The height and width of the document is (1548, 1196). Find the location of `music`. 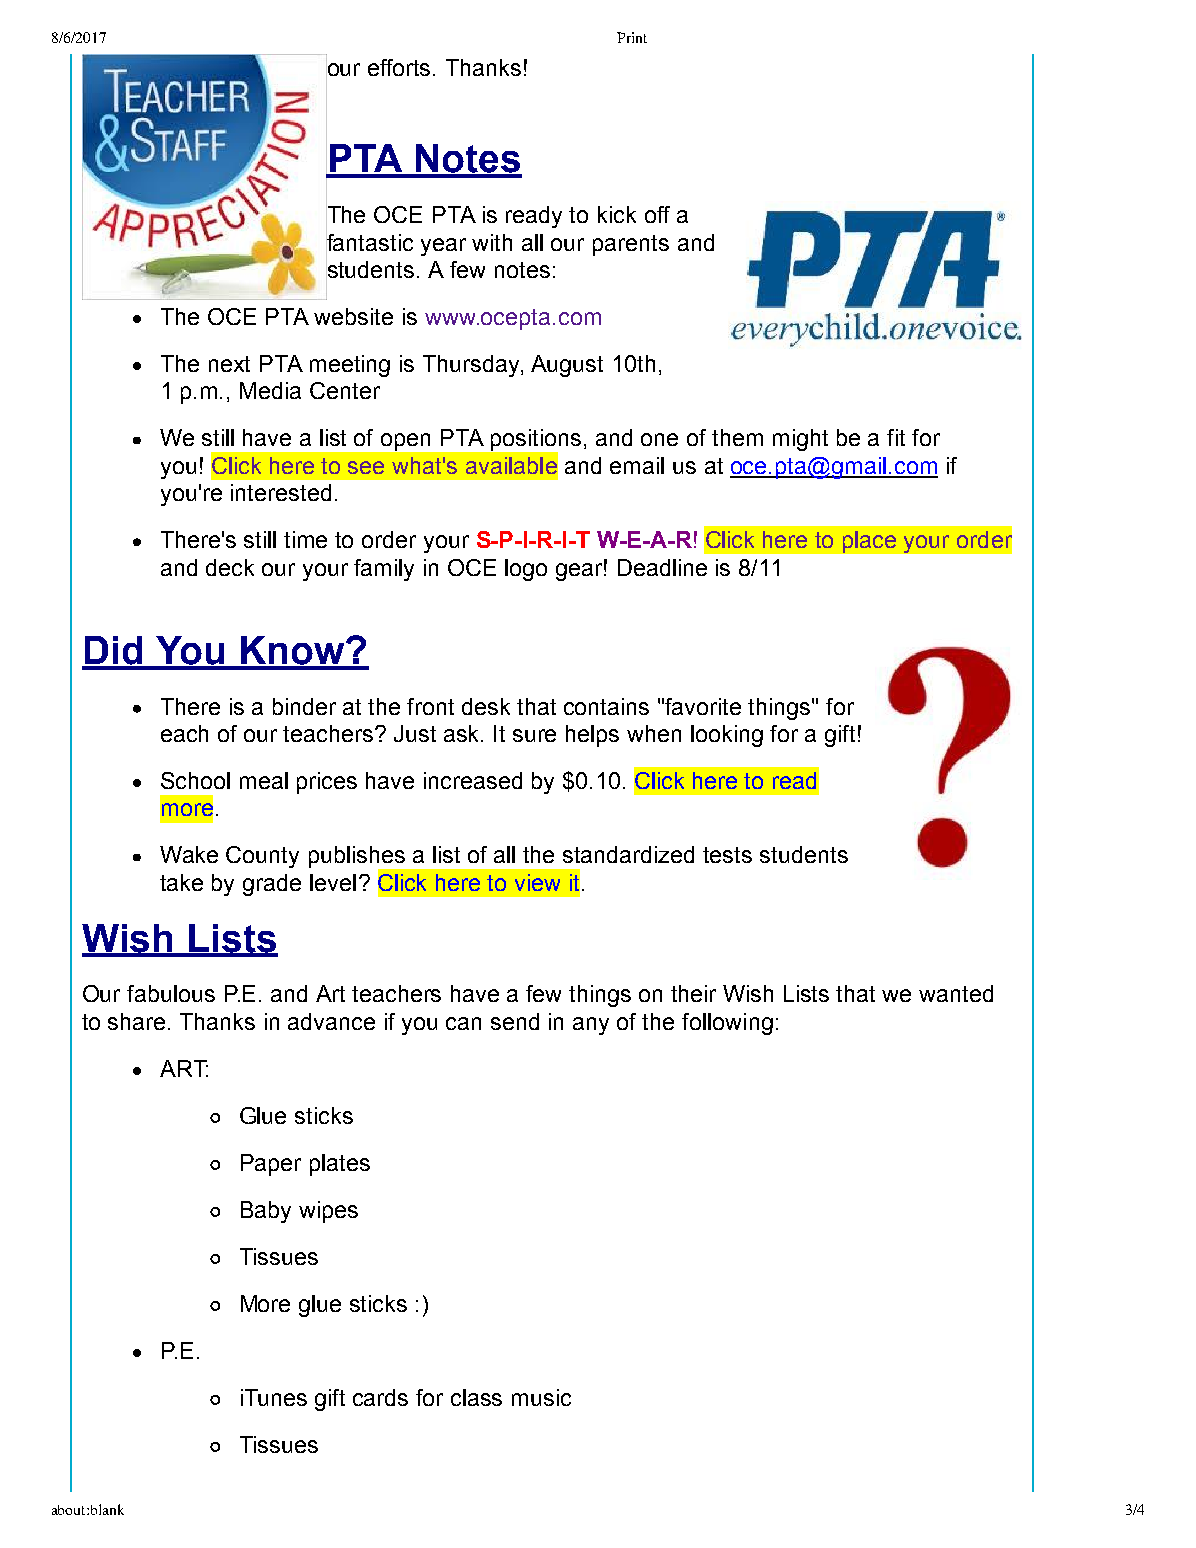

music is located at coordinates (541, 1397).
